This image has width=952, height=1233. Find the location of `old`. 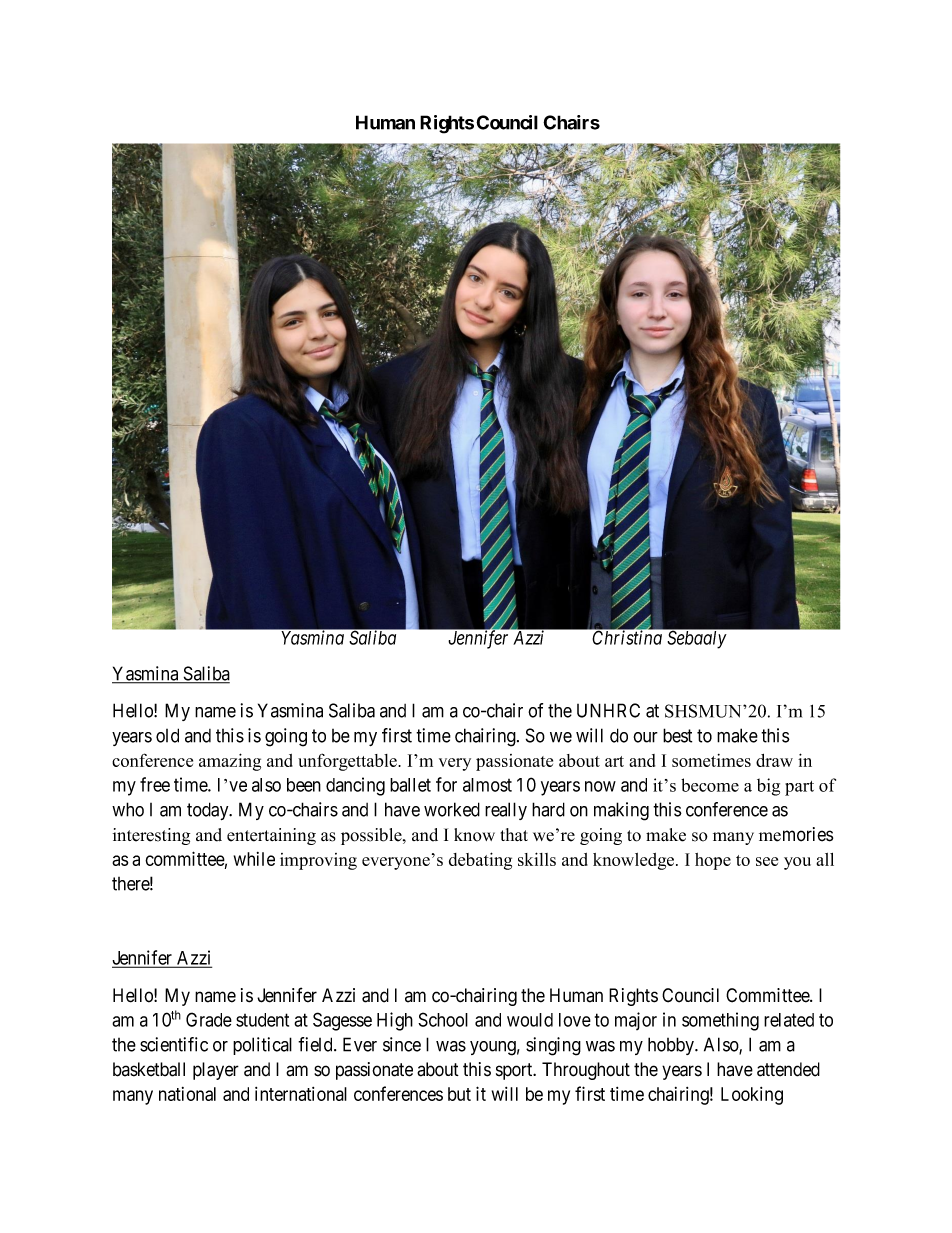

old is located at coordinates (167, 735).
